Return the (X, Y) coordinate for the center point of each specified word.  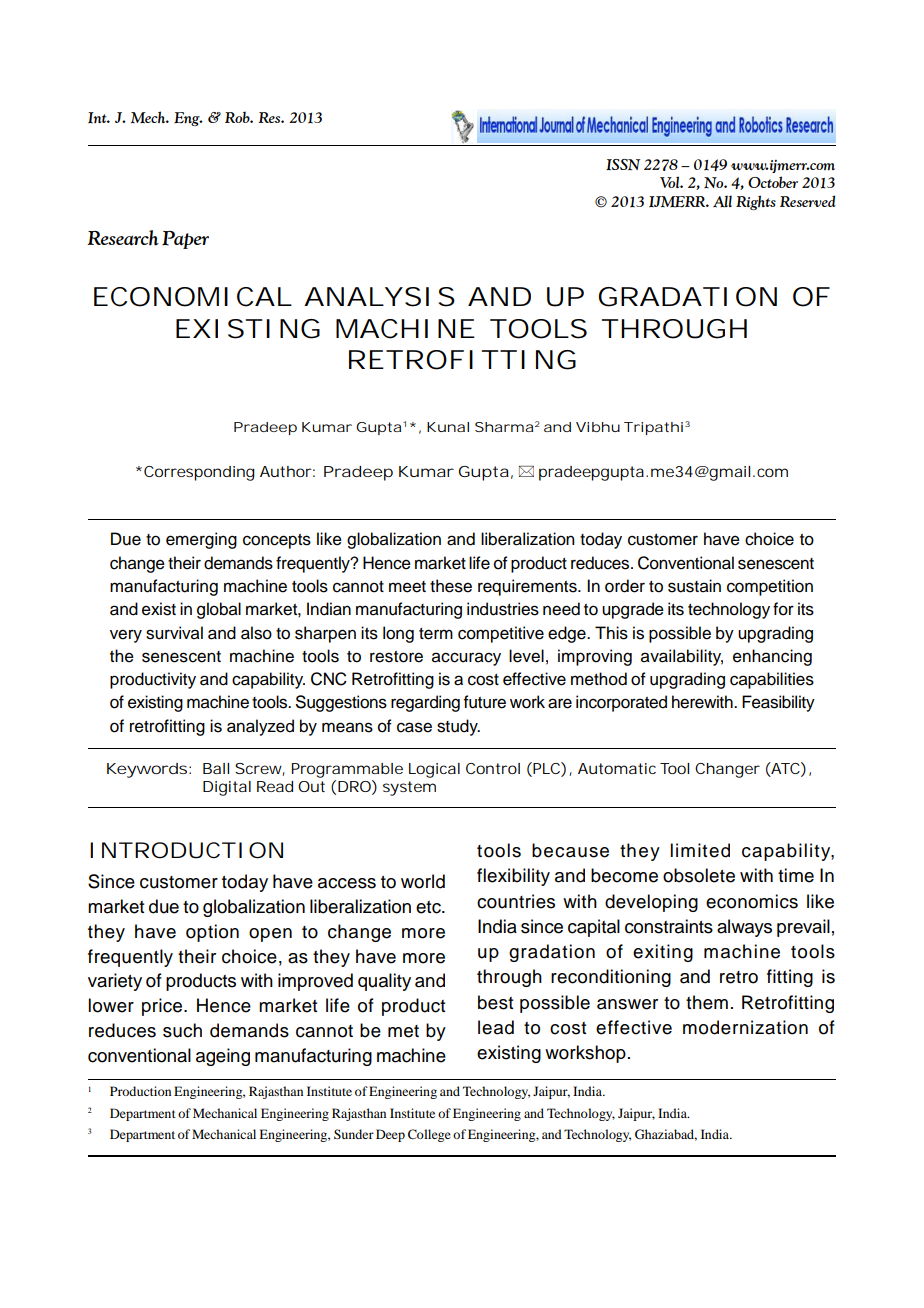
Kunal (448, 427)
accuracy (466, 659)
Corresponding (199, 473)
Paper (185, 240)
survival (174, 633)
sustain (694, 586)
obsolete (699, 875)
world (423, 881)
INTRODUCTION (186, 850)
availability (682, 657)
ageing (223, 1057)
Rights (756, 202)
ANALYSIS (379, 297)
